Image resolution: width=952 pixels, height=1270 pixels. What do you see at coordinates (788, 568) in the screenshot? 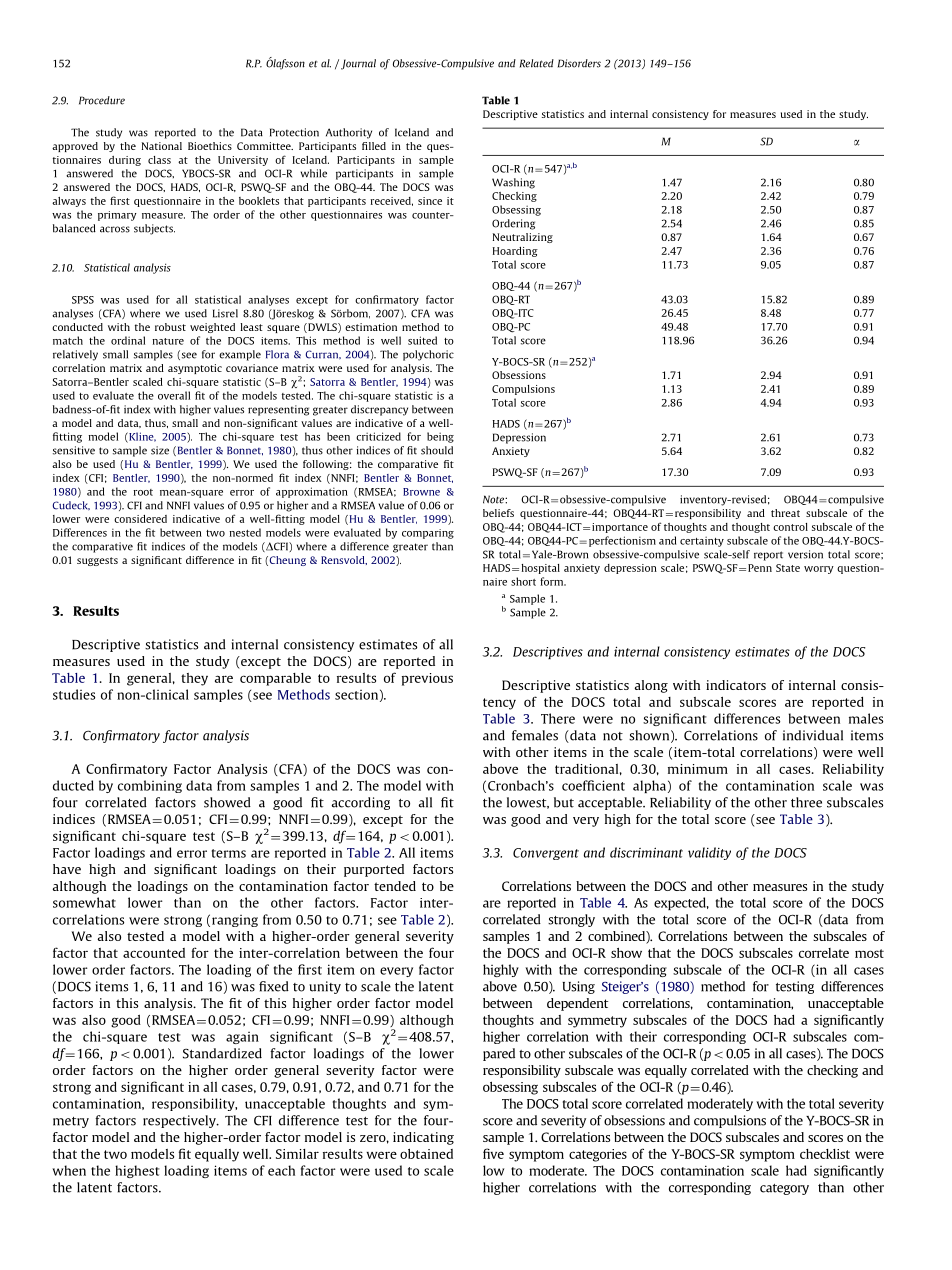
I see `State` at bounding box center [788, 568].
